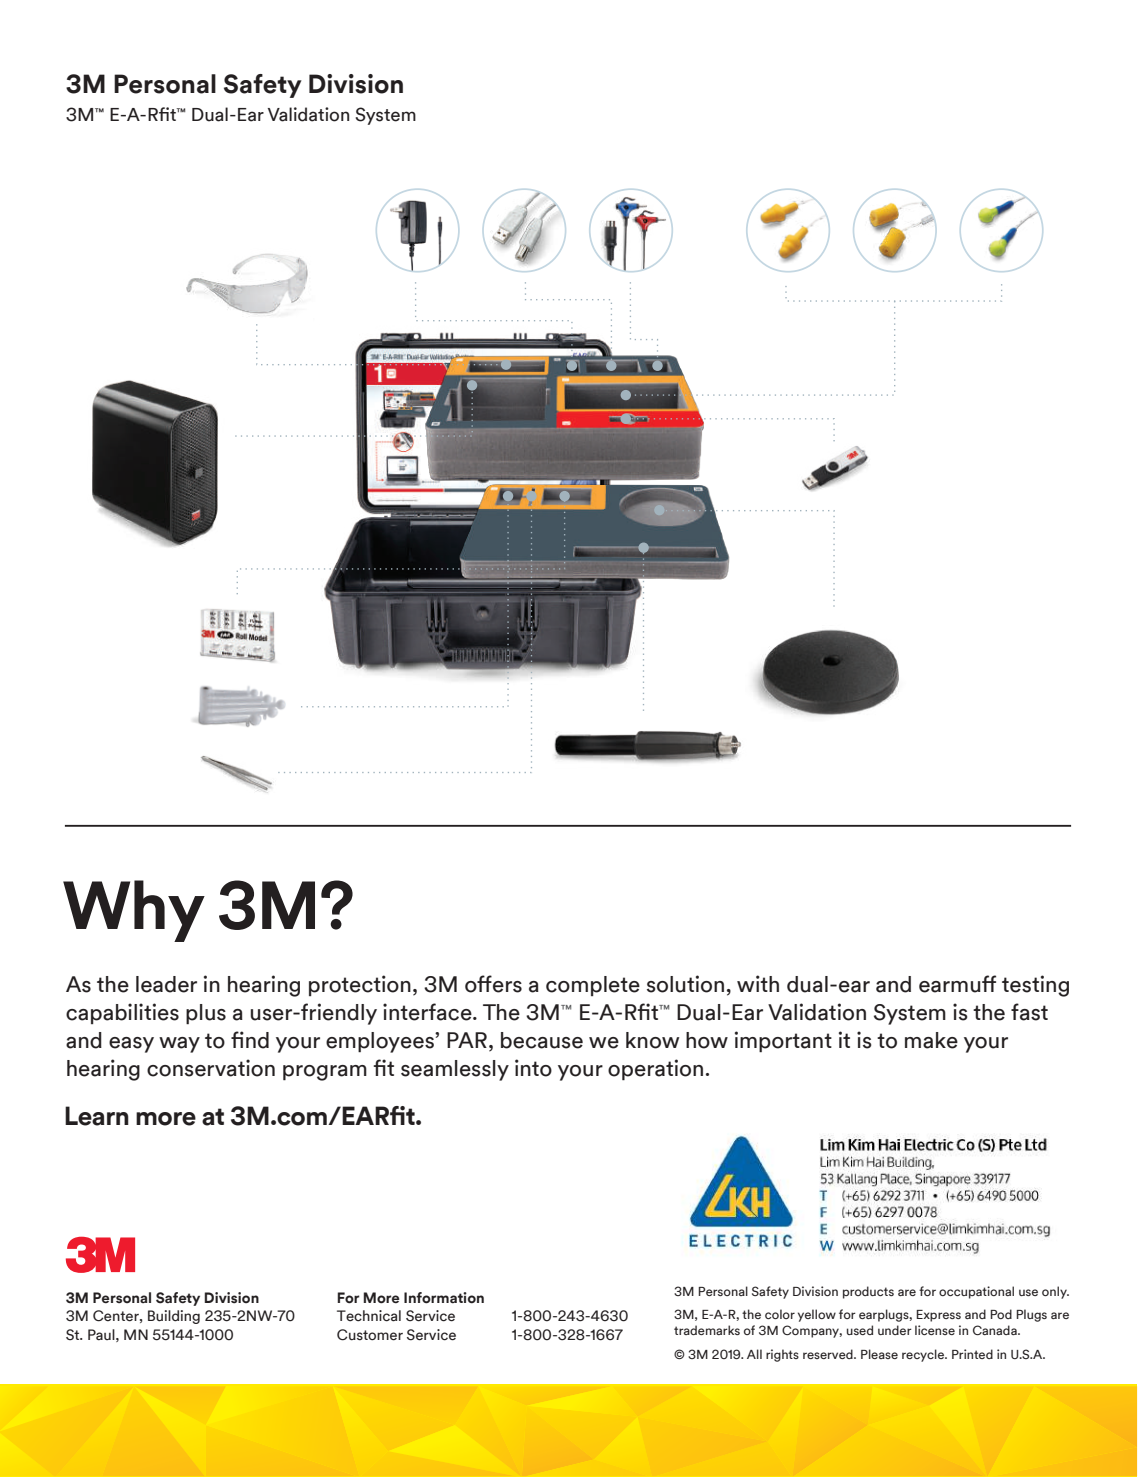  Describe the element at coordinates (206, 1014) in the screenshot. I see `plus` at that location.
